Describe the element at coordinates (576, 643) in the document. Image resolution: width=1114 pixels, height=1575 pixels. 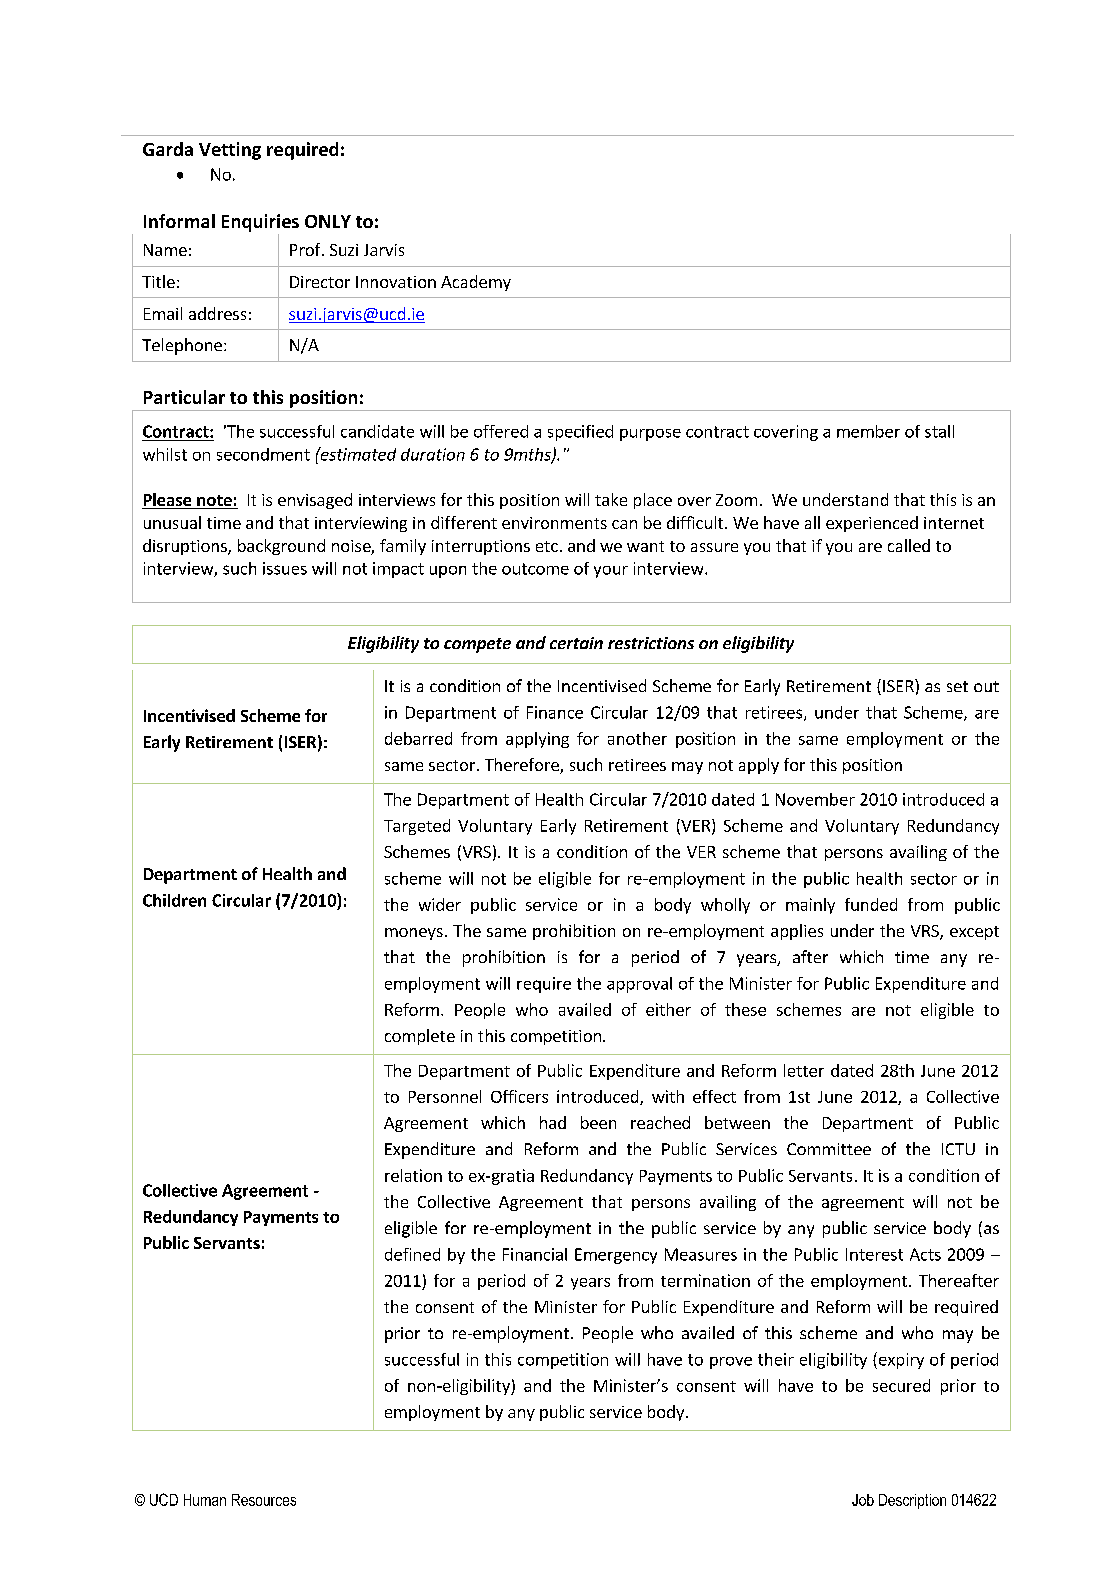
I see `certain` at that location.
